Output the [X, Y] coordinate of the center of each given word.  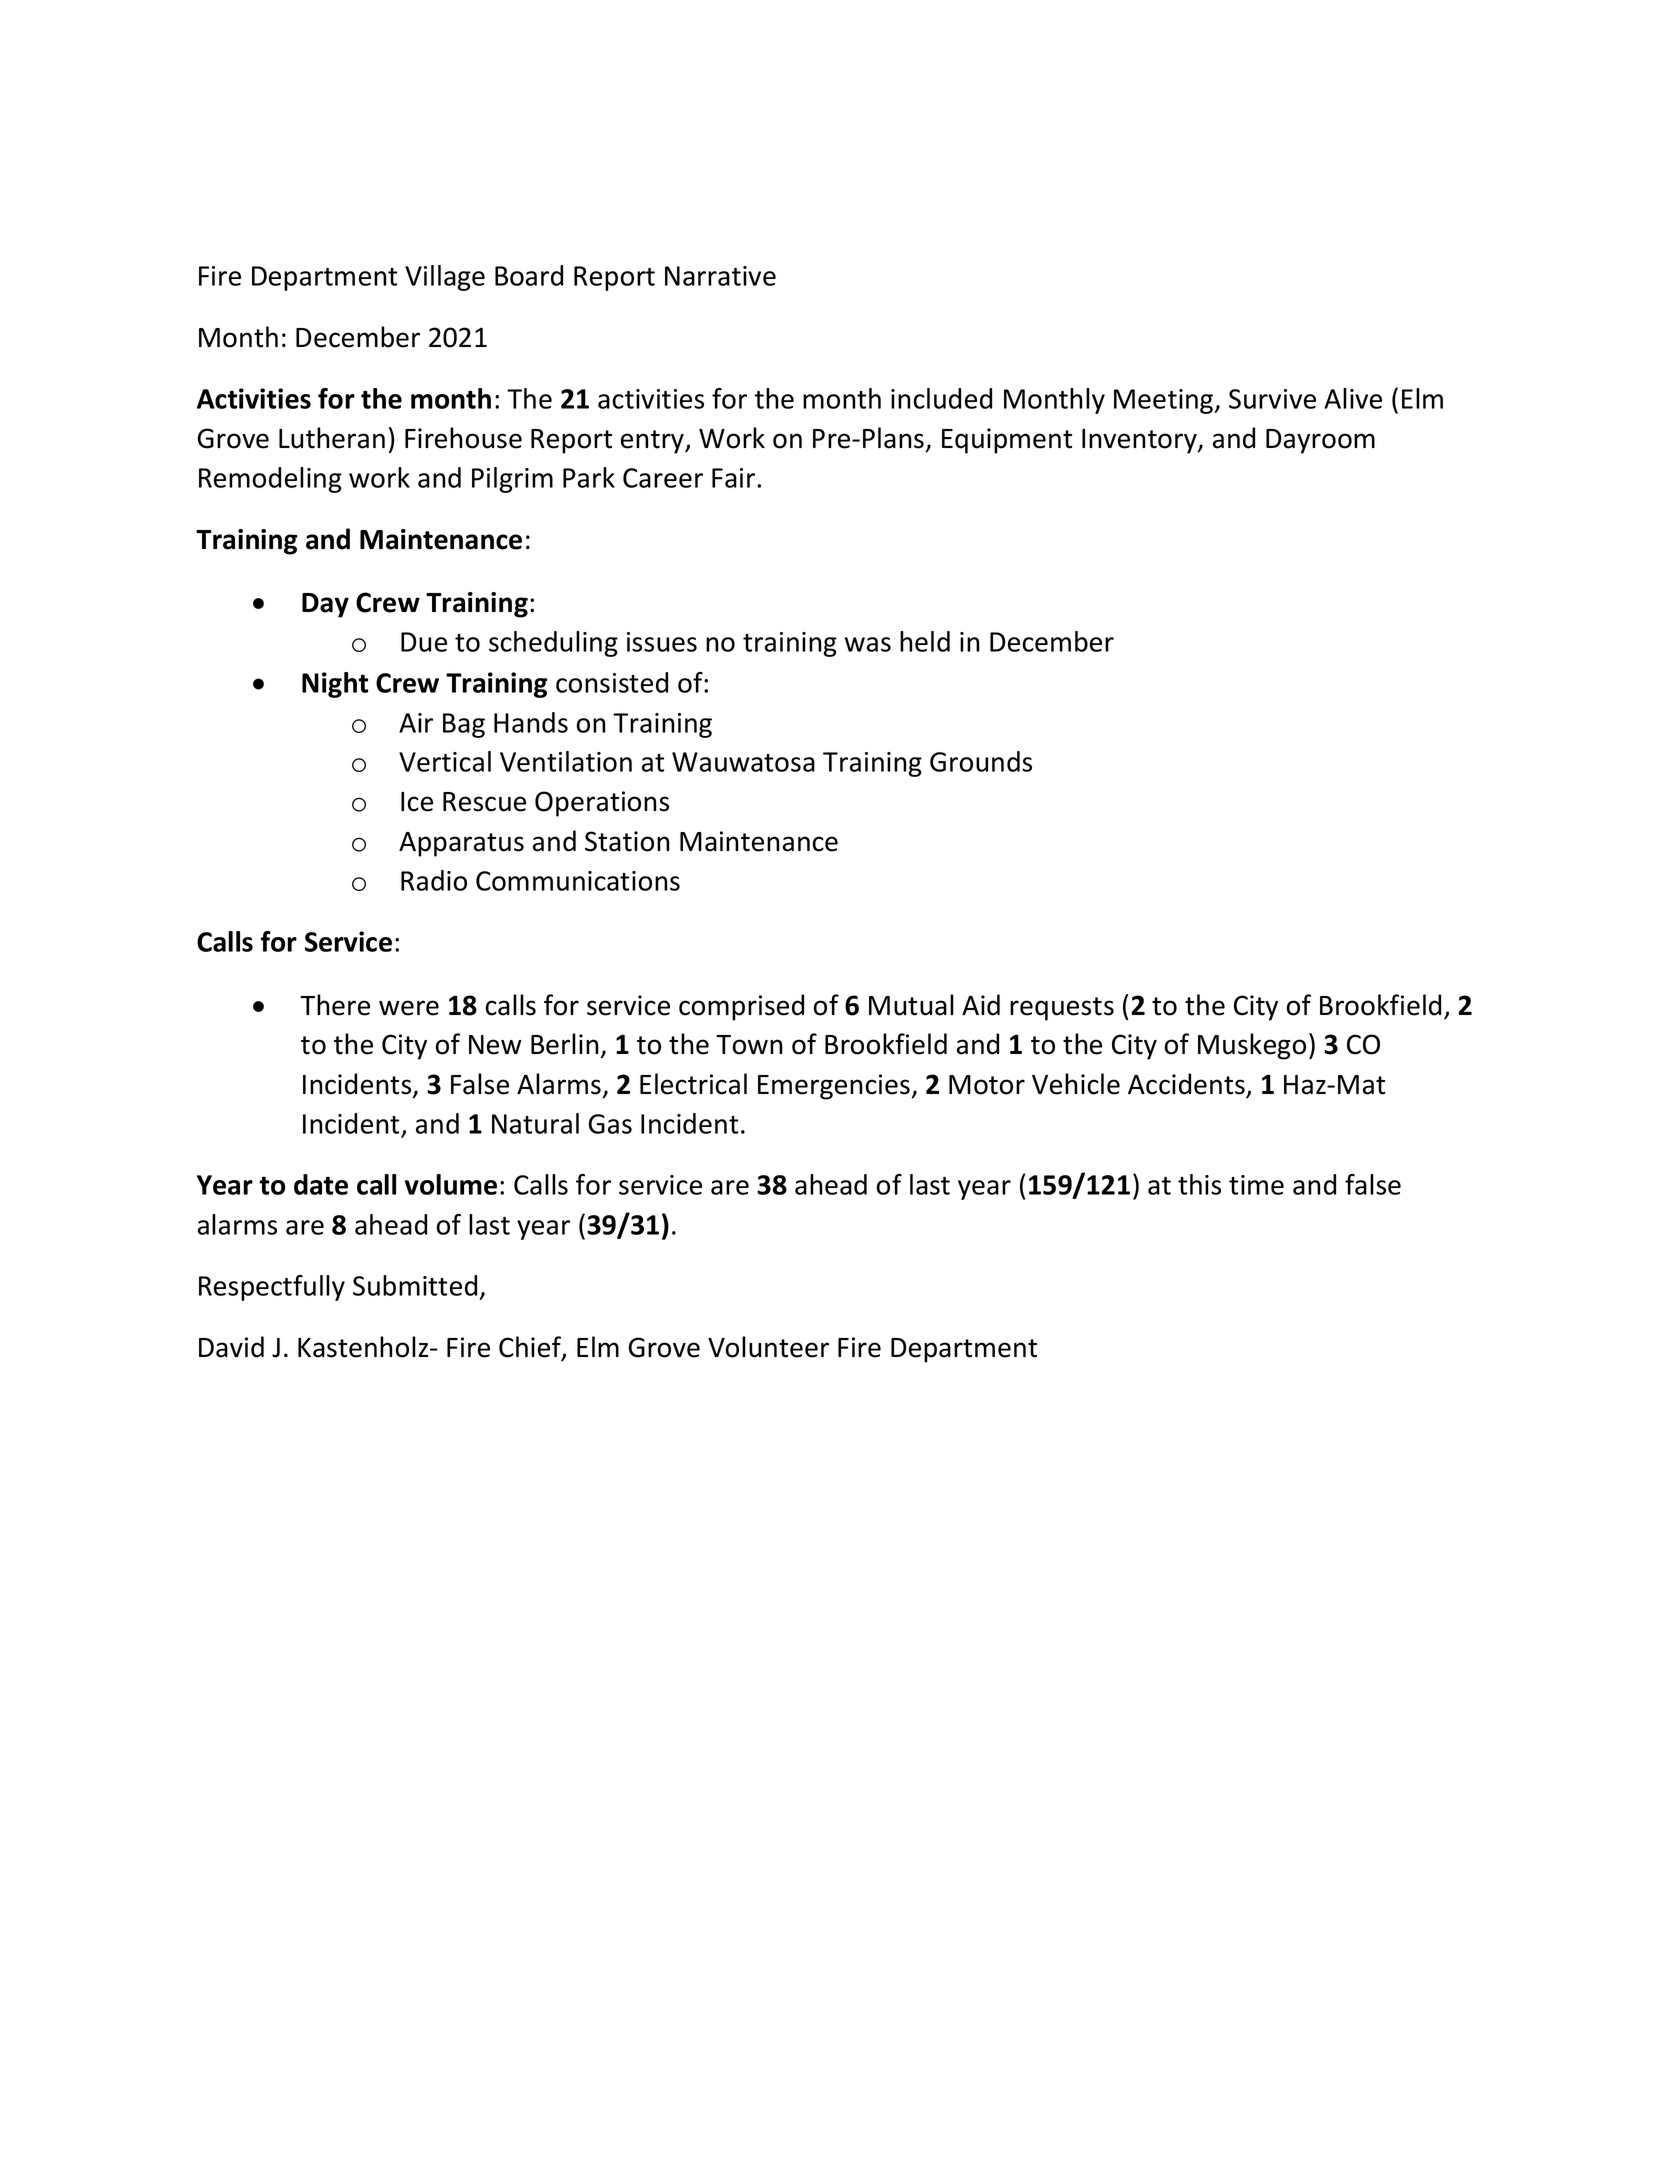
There [335, 1005]
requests [1062, 1009]
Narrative [720, 276]
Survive [1272, 399]
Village [445, 278]
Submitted [415, 1285]
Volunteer [768, 1347]
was [868, 644]
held [925, 641]
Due [424, 642]
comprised [741, 1007]
